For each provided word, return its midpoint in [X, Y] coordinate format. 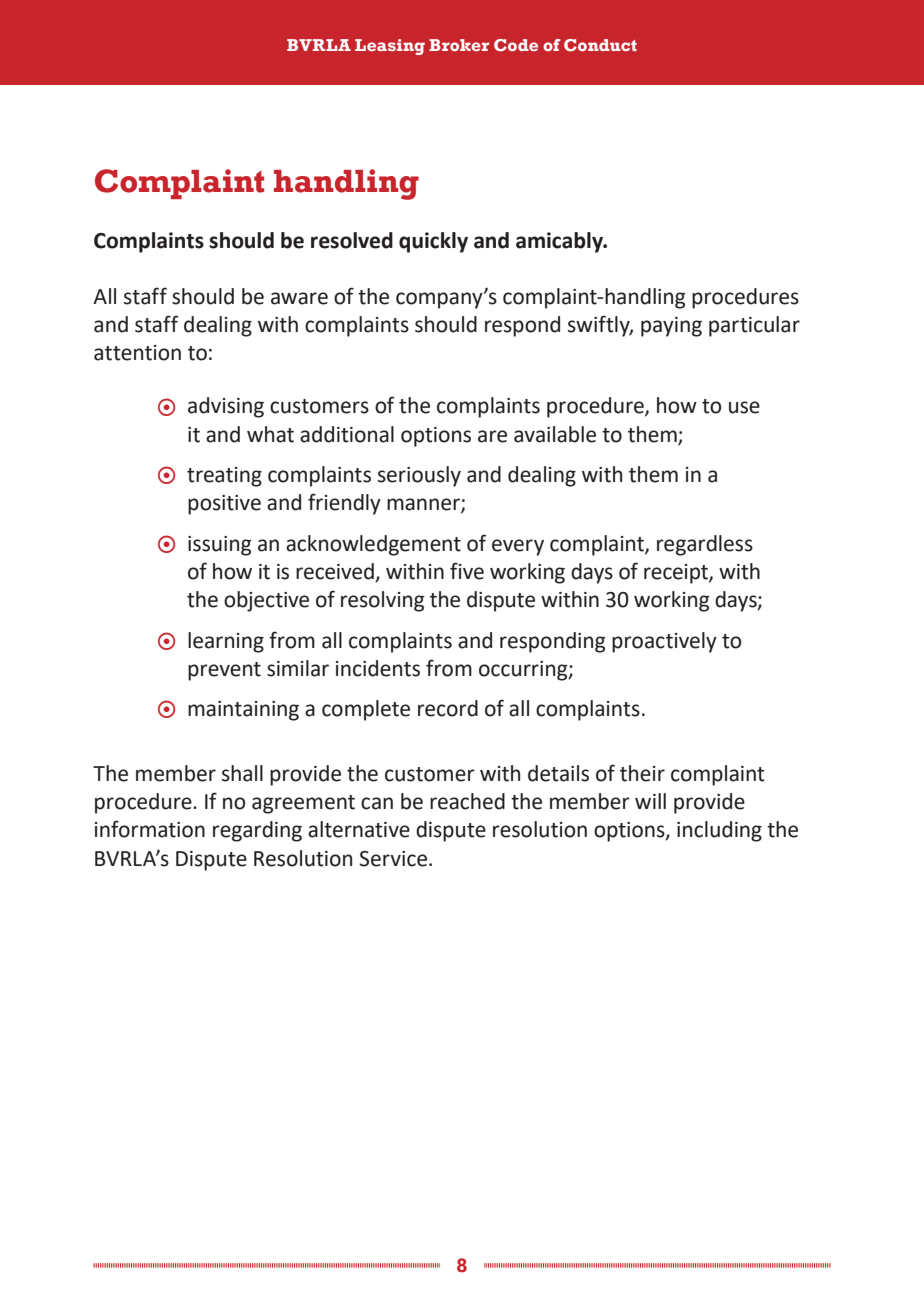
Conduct [600, 45]
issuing [220, 546]
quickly [433, 242]
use [744, 407]
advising [226, 407]
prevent [224, 671]
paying [671, 327]
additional [347, 434]
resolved [352, 240]
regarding [257, 831]
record [448, 708]
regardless [705, 545]
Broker [459, 45]
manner [424, 505]
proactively [664, 642]
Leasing [390, 47]
